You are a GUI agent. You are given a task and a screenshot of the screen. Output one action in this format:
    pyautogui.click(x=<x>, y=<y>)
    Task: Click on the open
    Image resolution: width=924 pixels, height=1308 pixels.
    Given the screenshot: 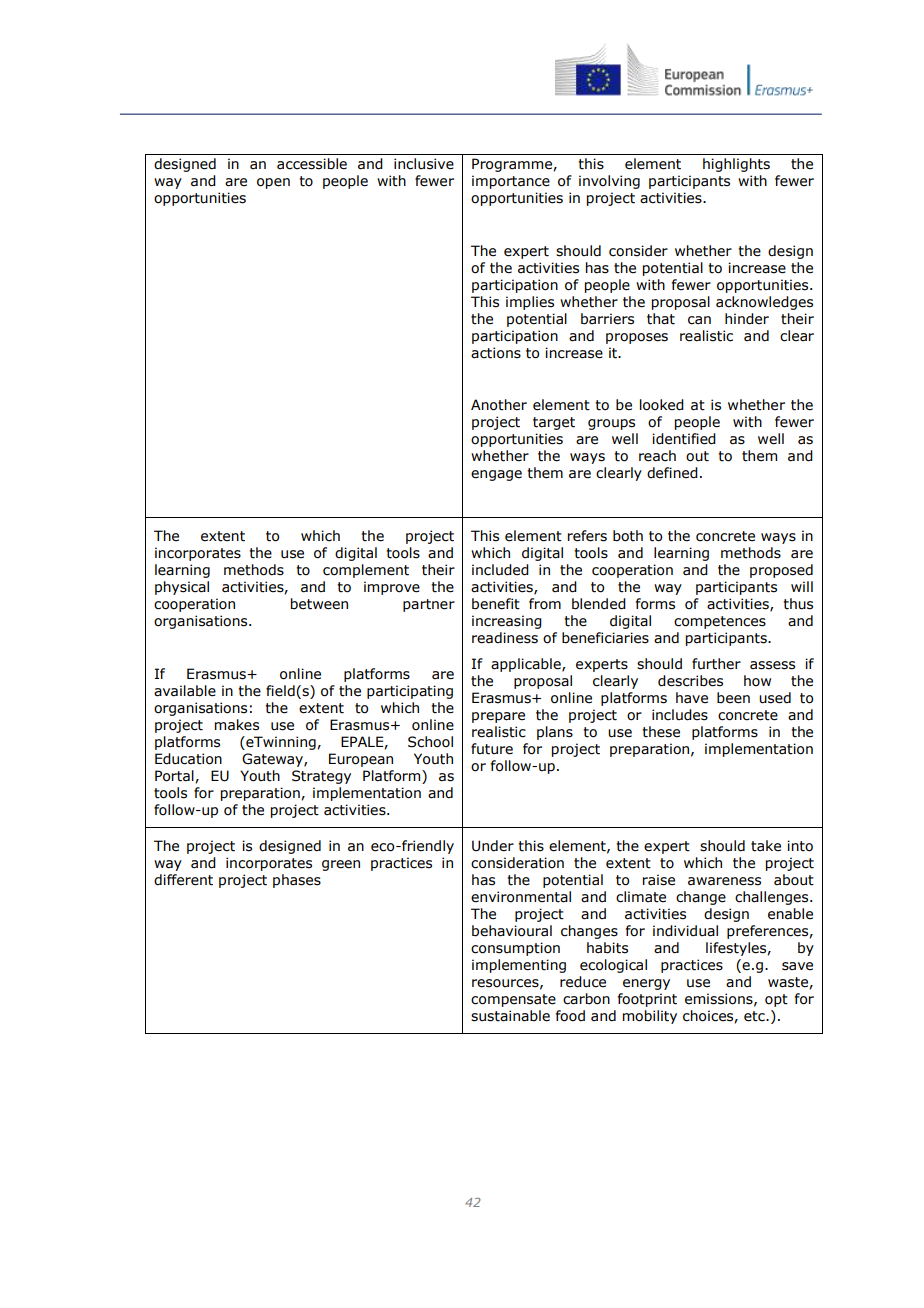 What is the action you would take?
    pyautogui.click(x=273, y=183)
